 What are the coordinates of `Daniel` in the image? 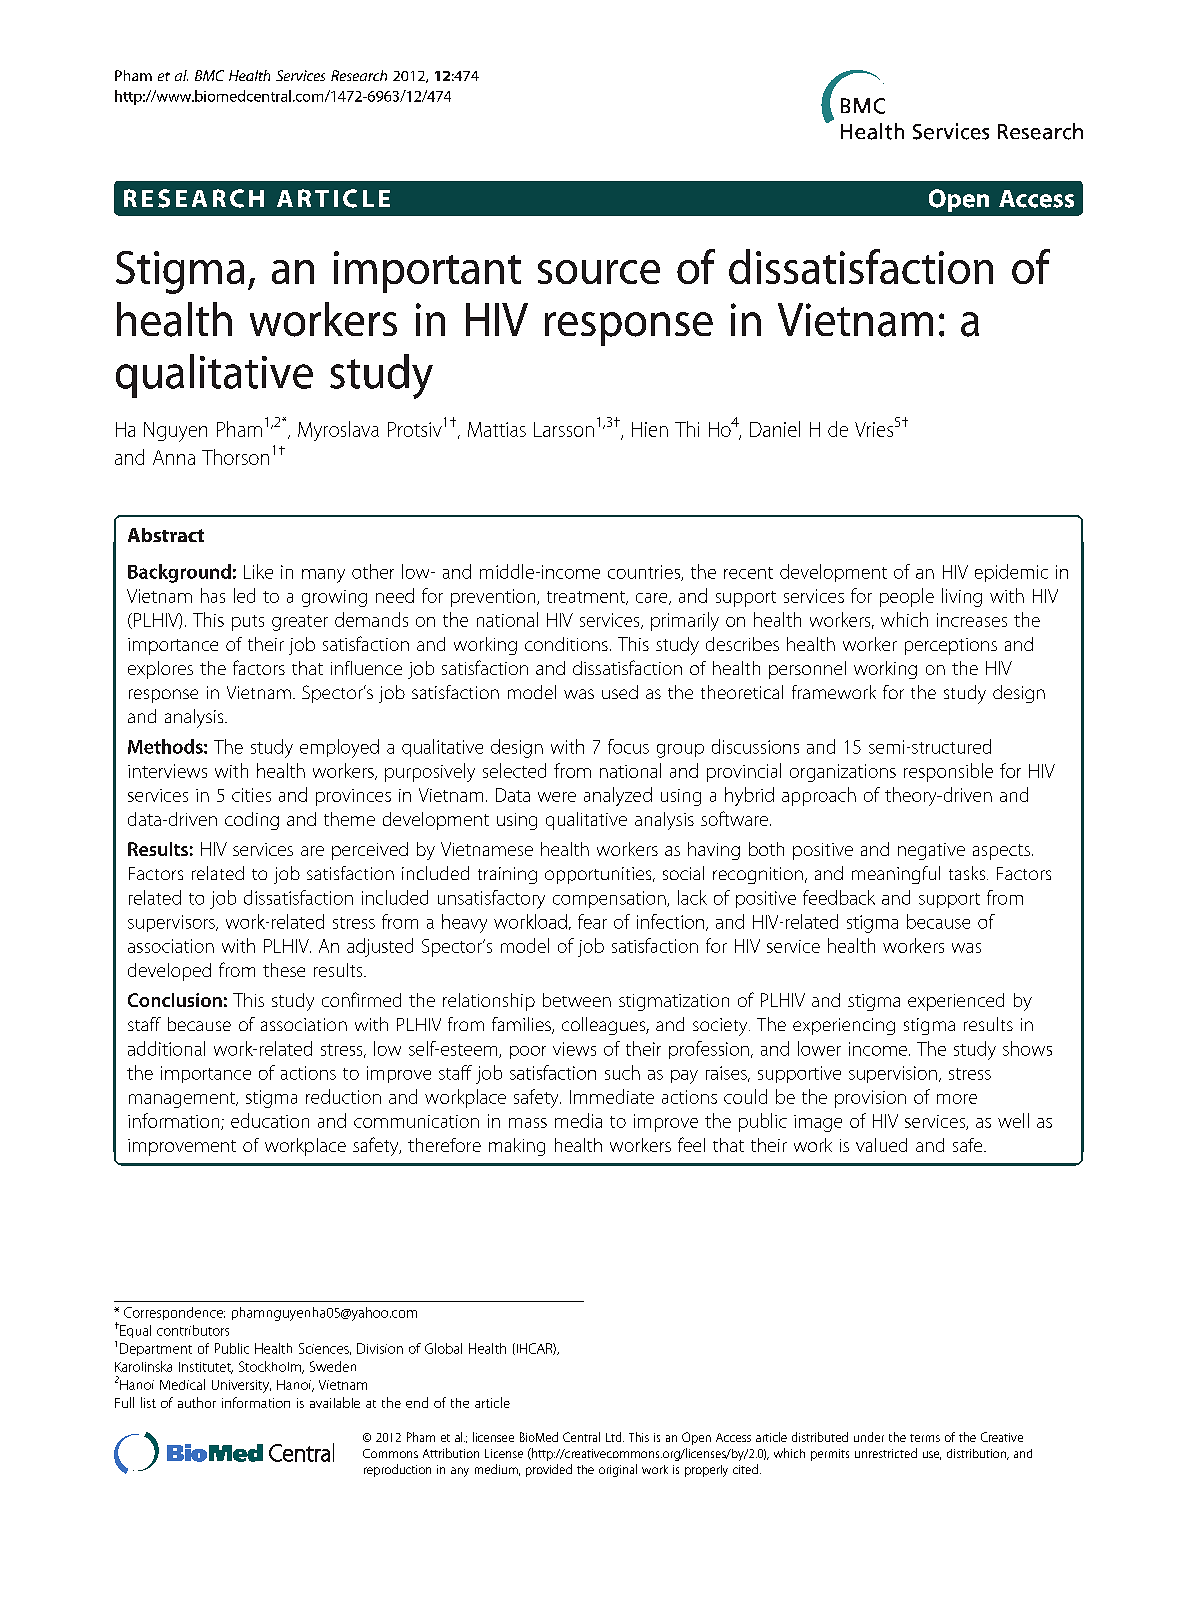 It's located at (775, 429).
